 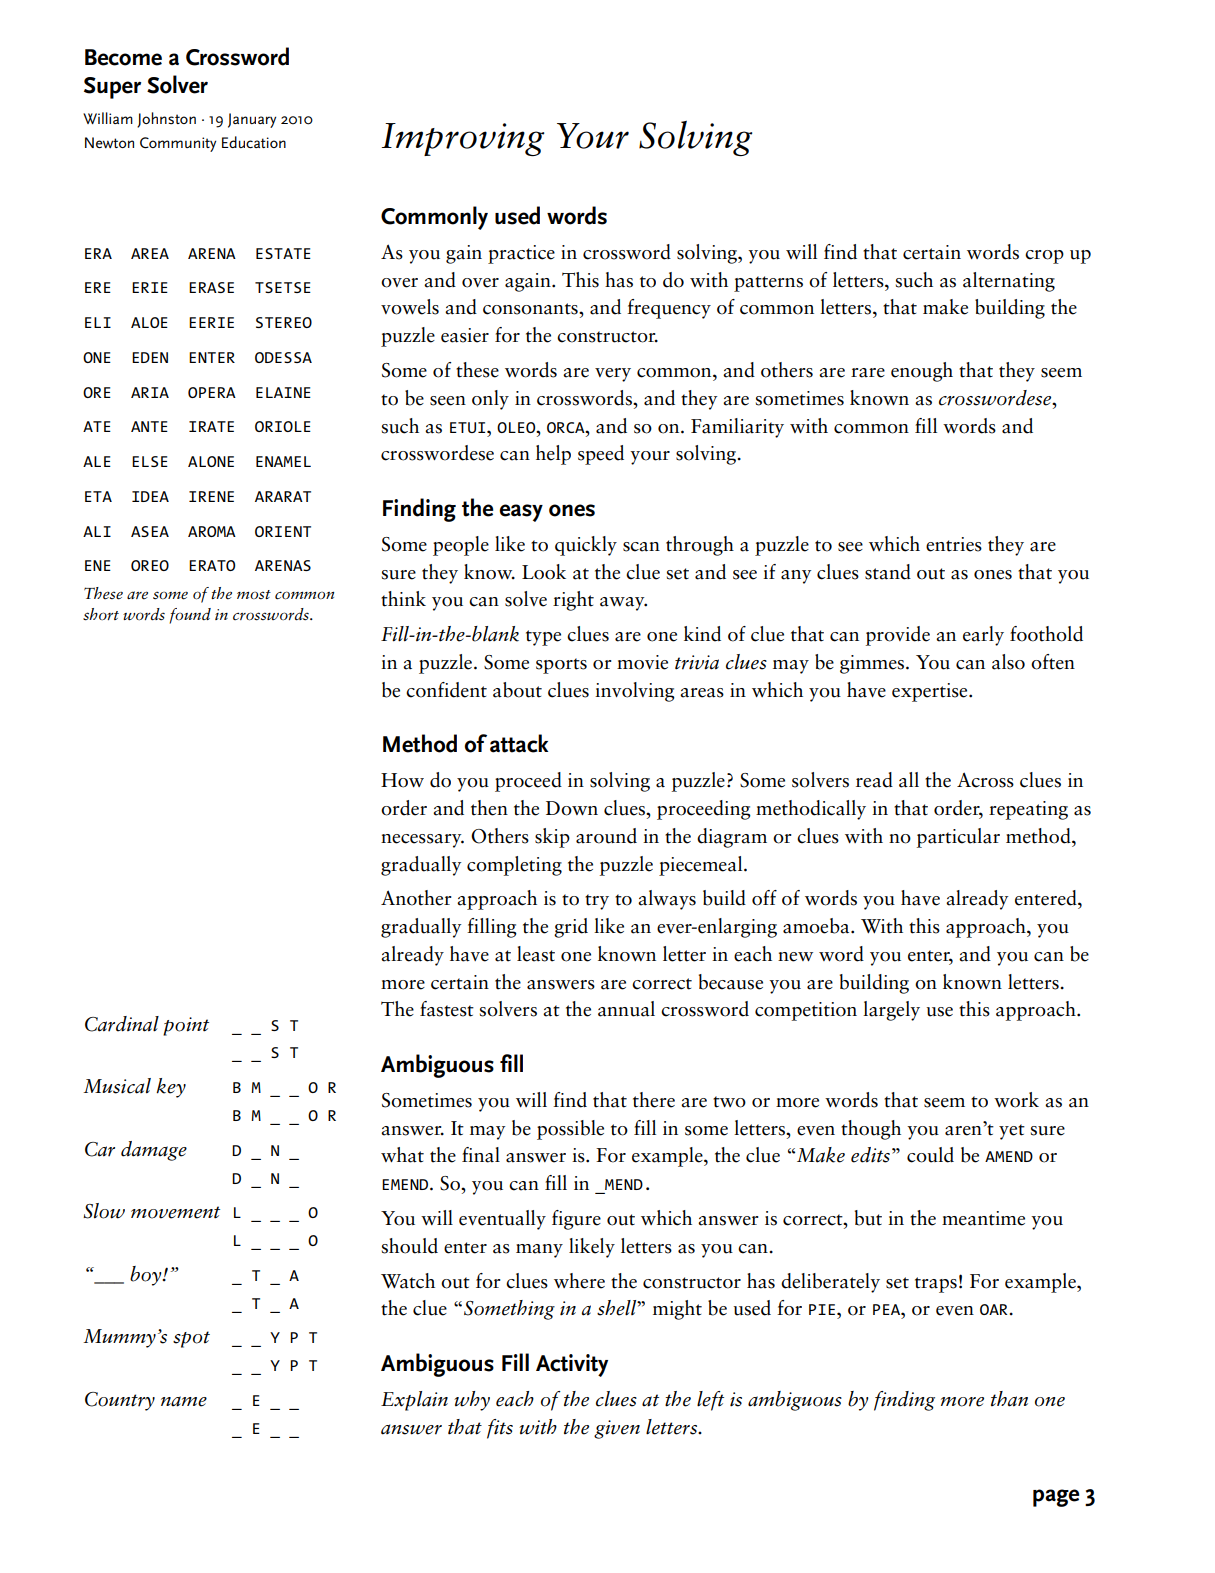 I want to click on annual, so click(x=626, y=1009).
